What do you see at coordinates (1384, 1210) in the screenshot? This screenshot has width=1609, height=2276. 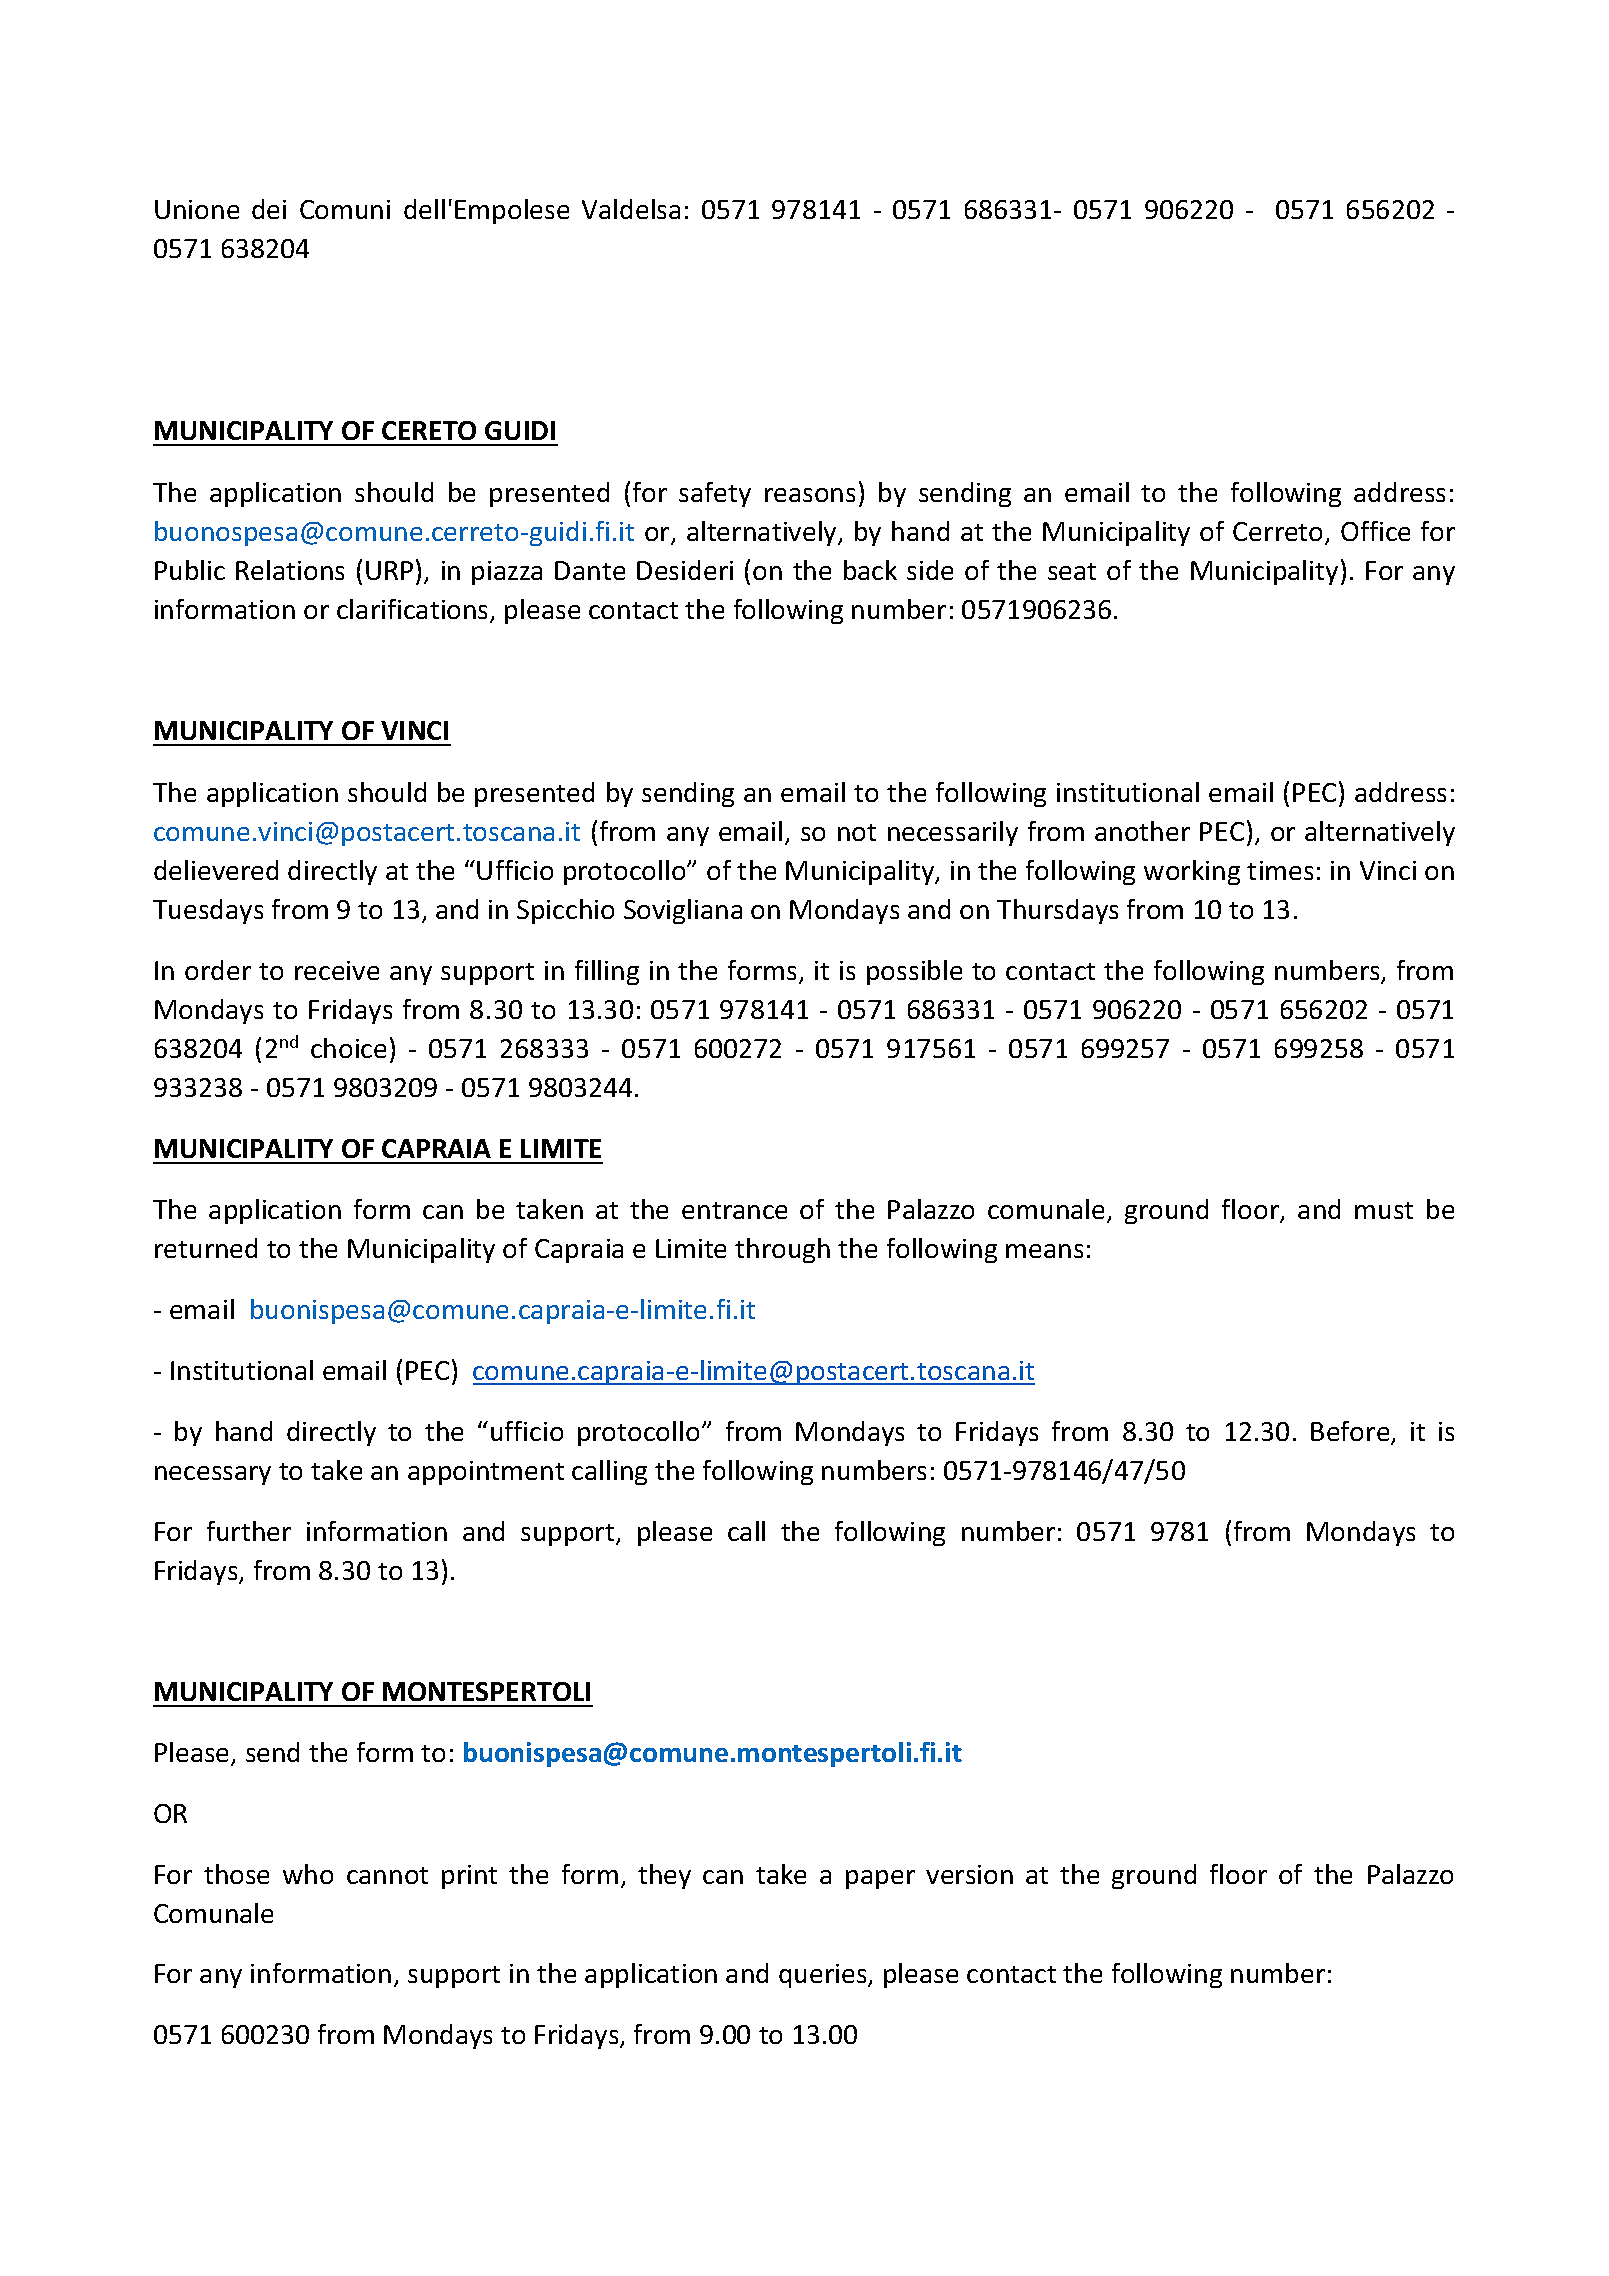 I see `must` at bounding box center [1384, 1210].
